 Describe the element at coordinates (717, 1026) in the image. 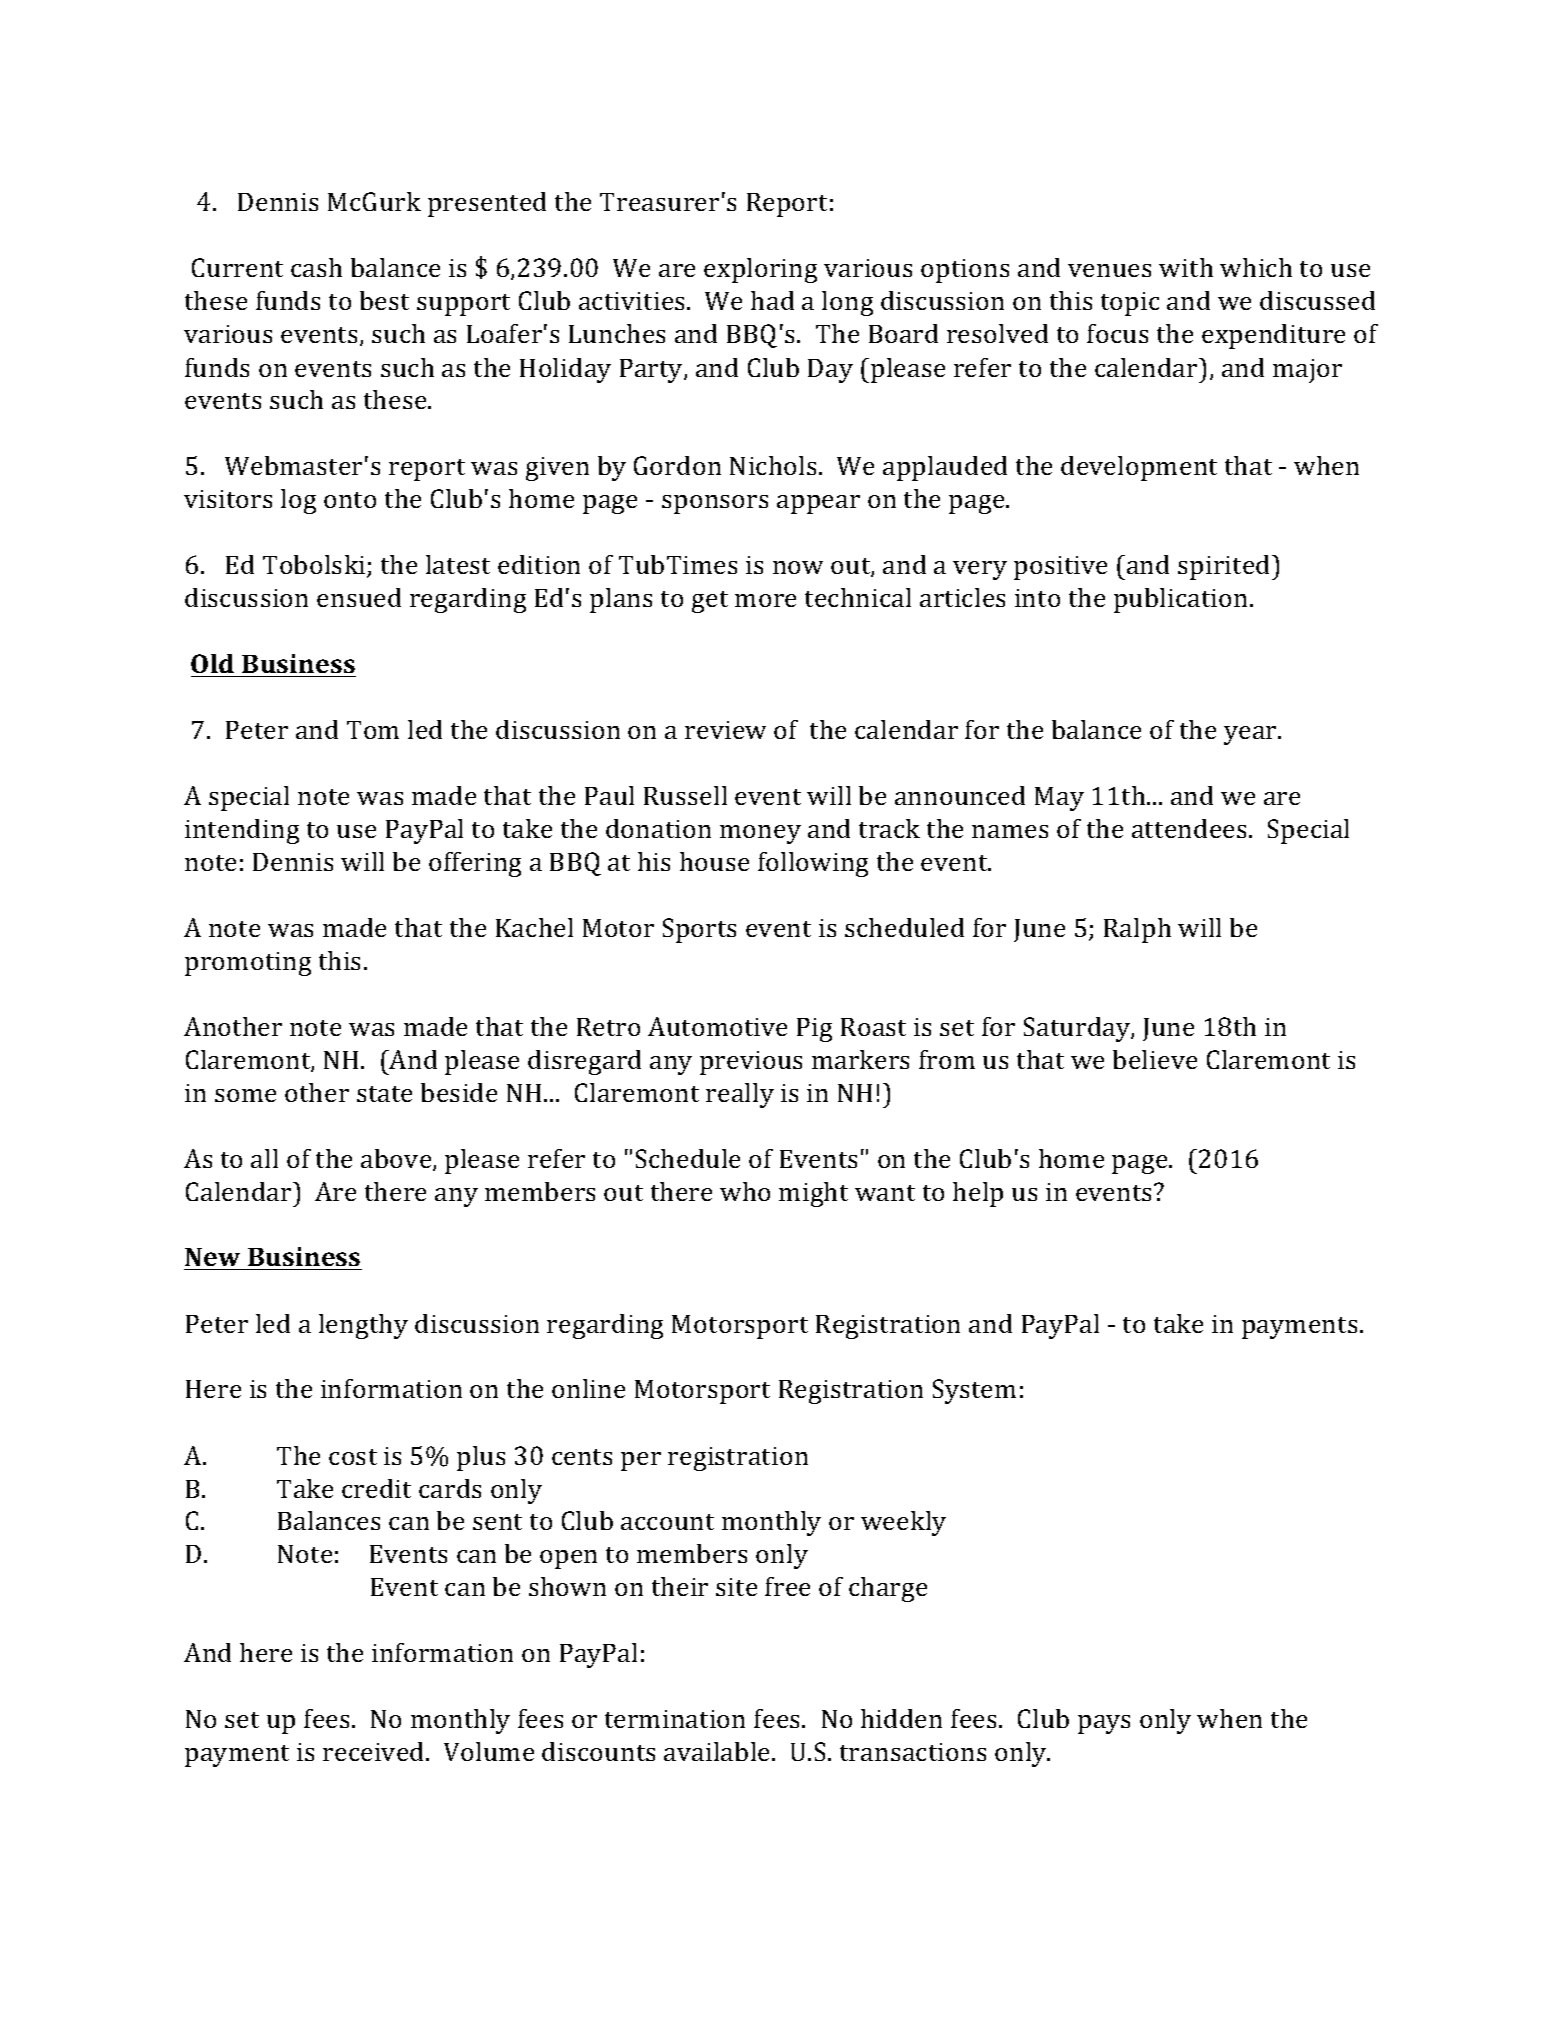

I see `Automotive` at that location.
